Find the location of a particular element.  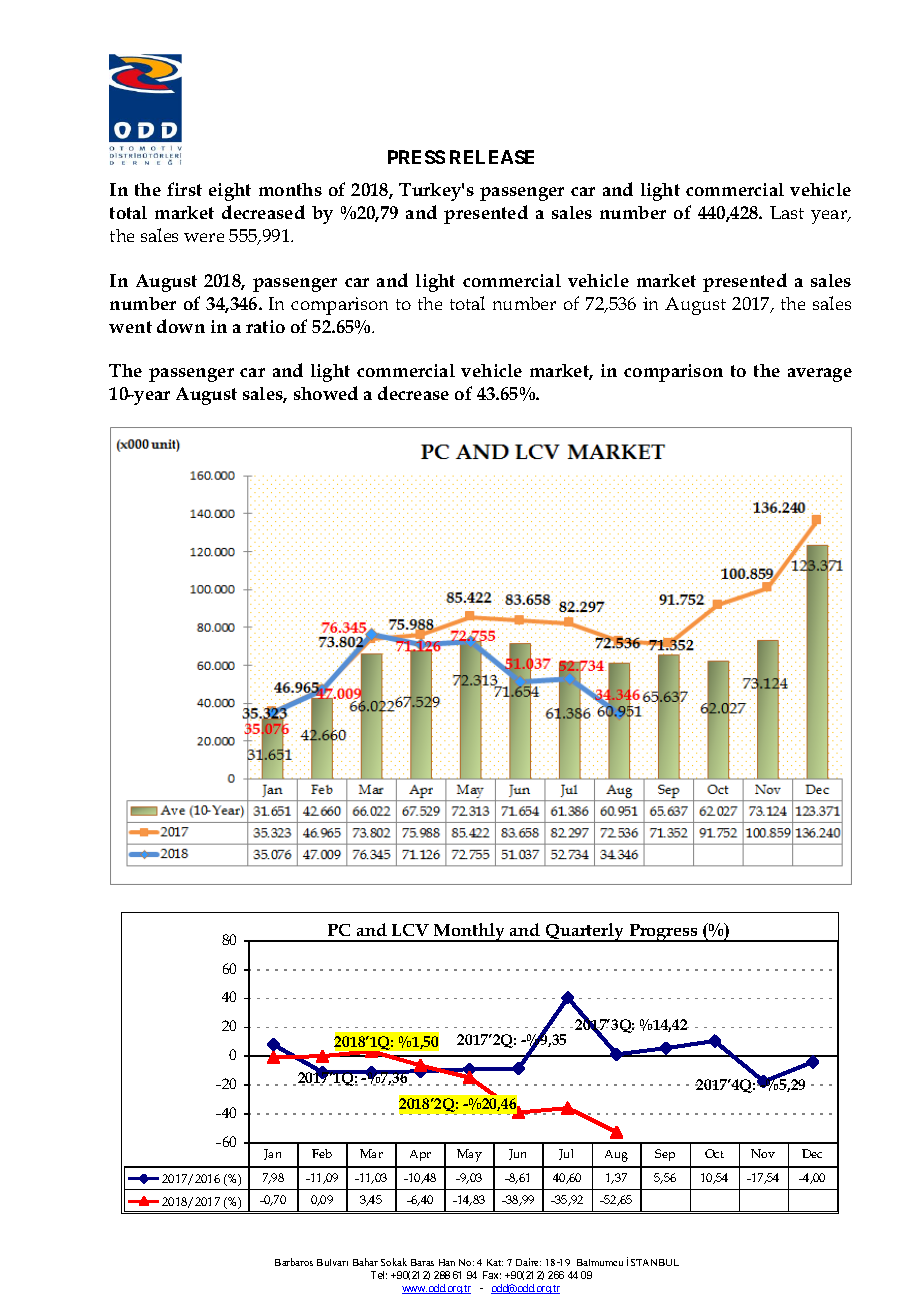

Monthly is located at coordinates (470, 932).
